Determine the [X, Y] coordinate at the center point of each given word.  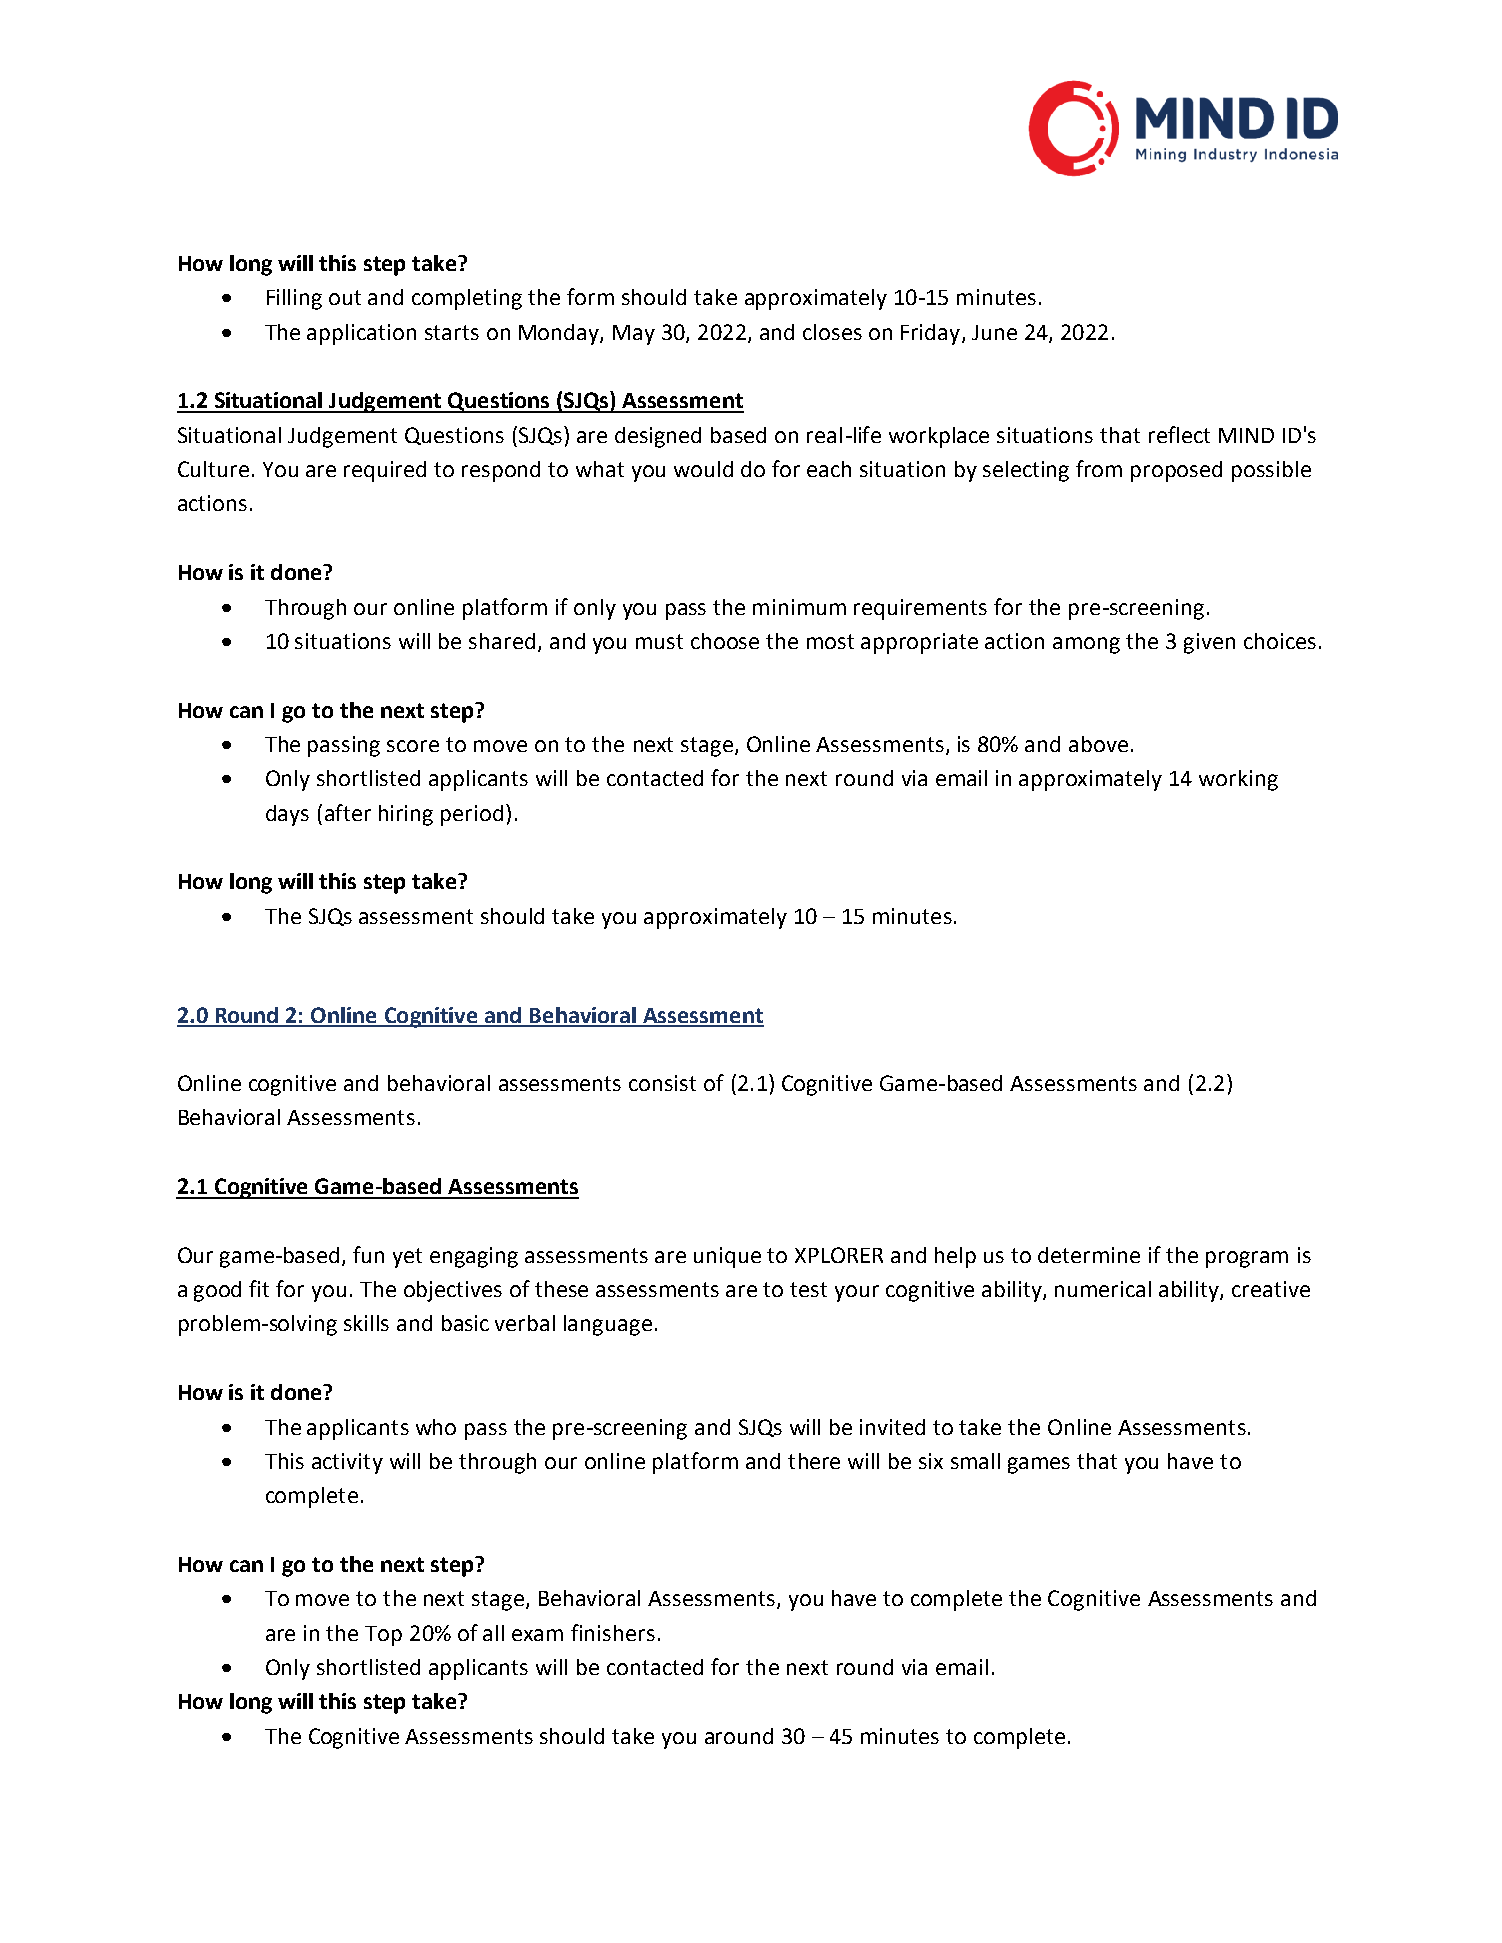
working [1238, 780]
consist [662, 1083]
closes [832, 332]
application [361, 334]
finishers [613, 1632]
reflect [1179, 434]
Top [383, 1636]
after [348, 812]
